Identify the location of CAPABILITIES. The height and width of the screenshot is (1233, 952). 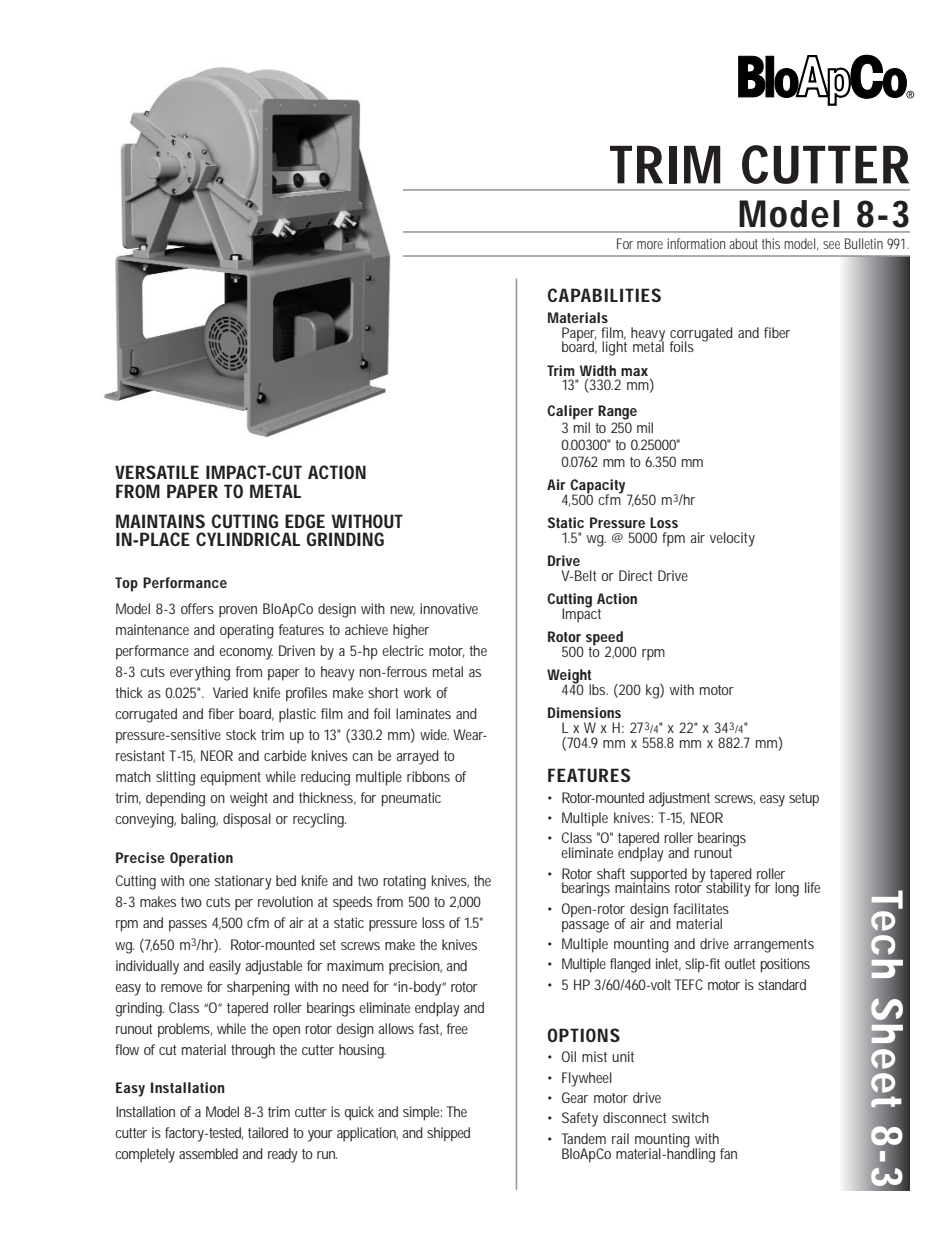
(604, 295).
